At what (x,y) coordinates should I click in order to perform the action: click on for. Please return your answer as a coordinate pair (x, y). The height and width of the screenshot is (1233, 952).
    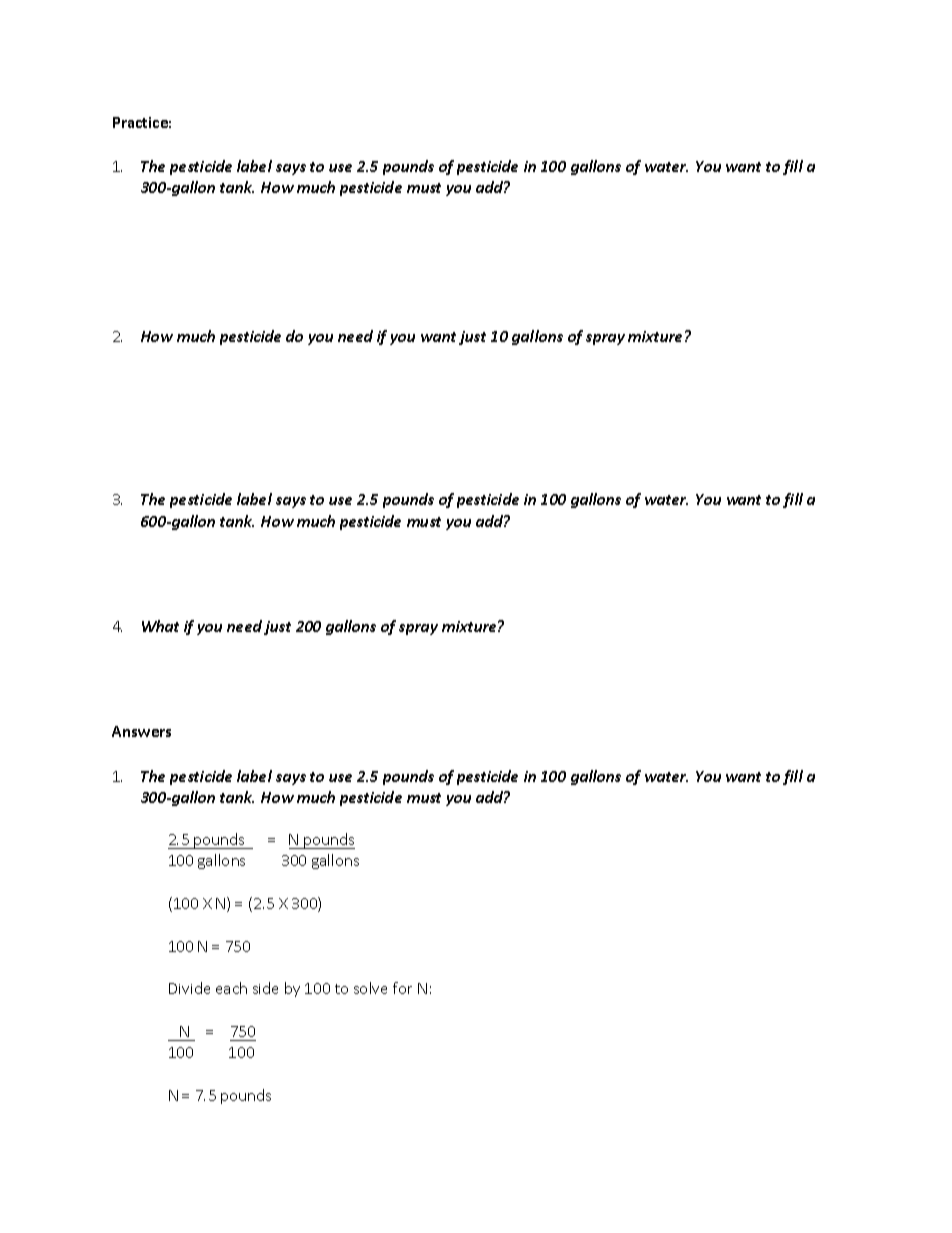
    Looking at the image, I should click on (402, 988).
